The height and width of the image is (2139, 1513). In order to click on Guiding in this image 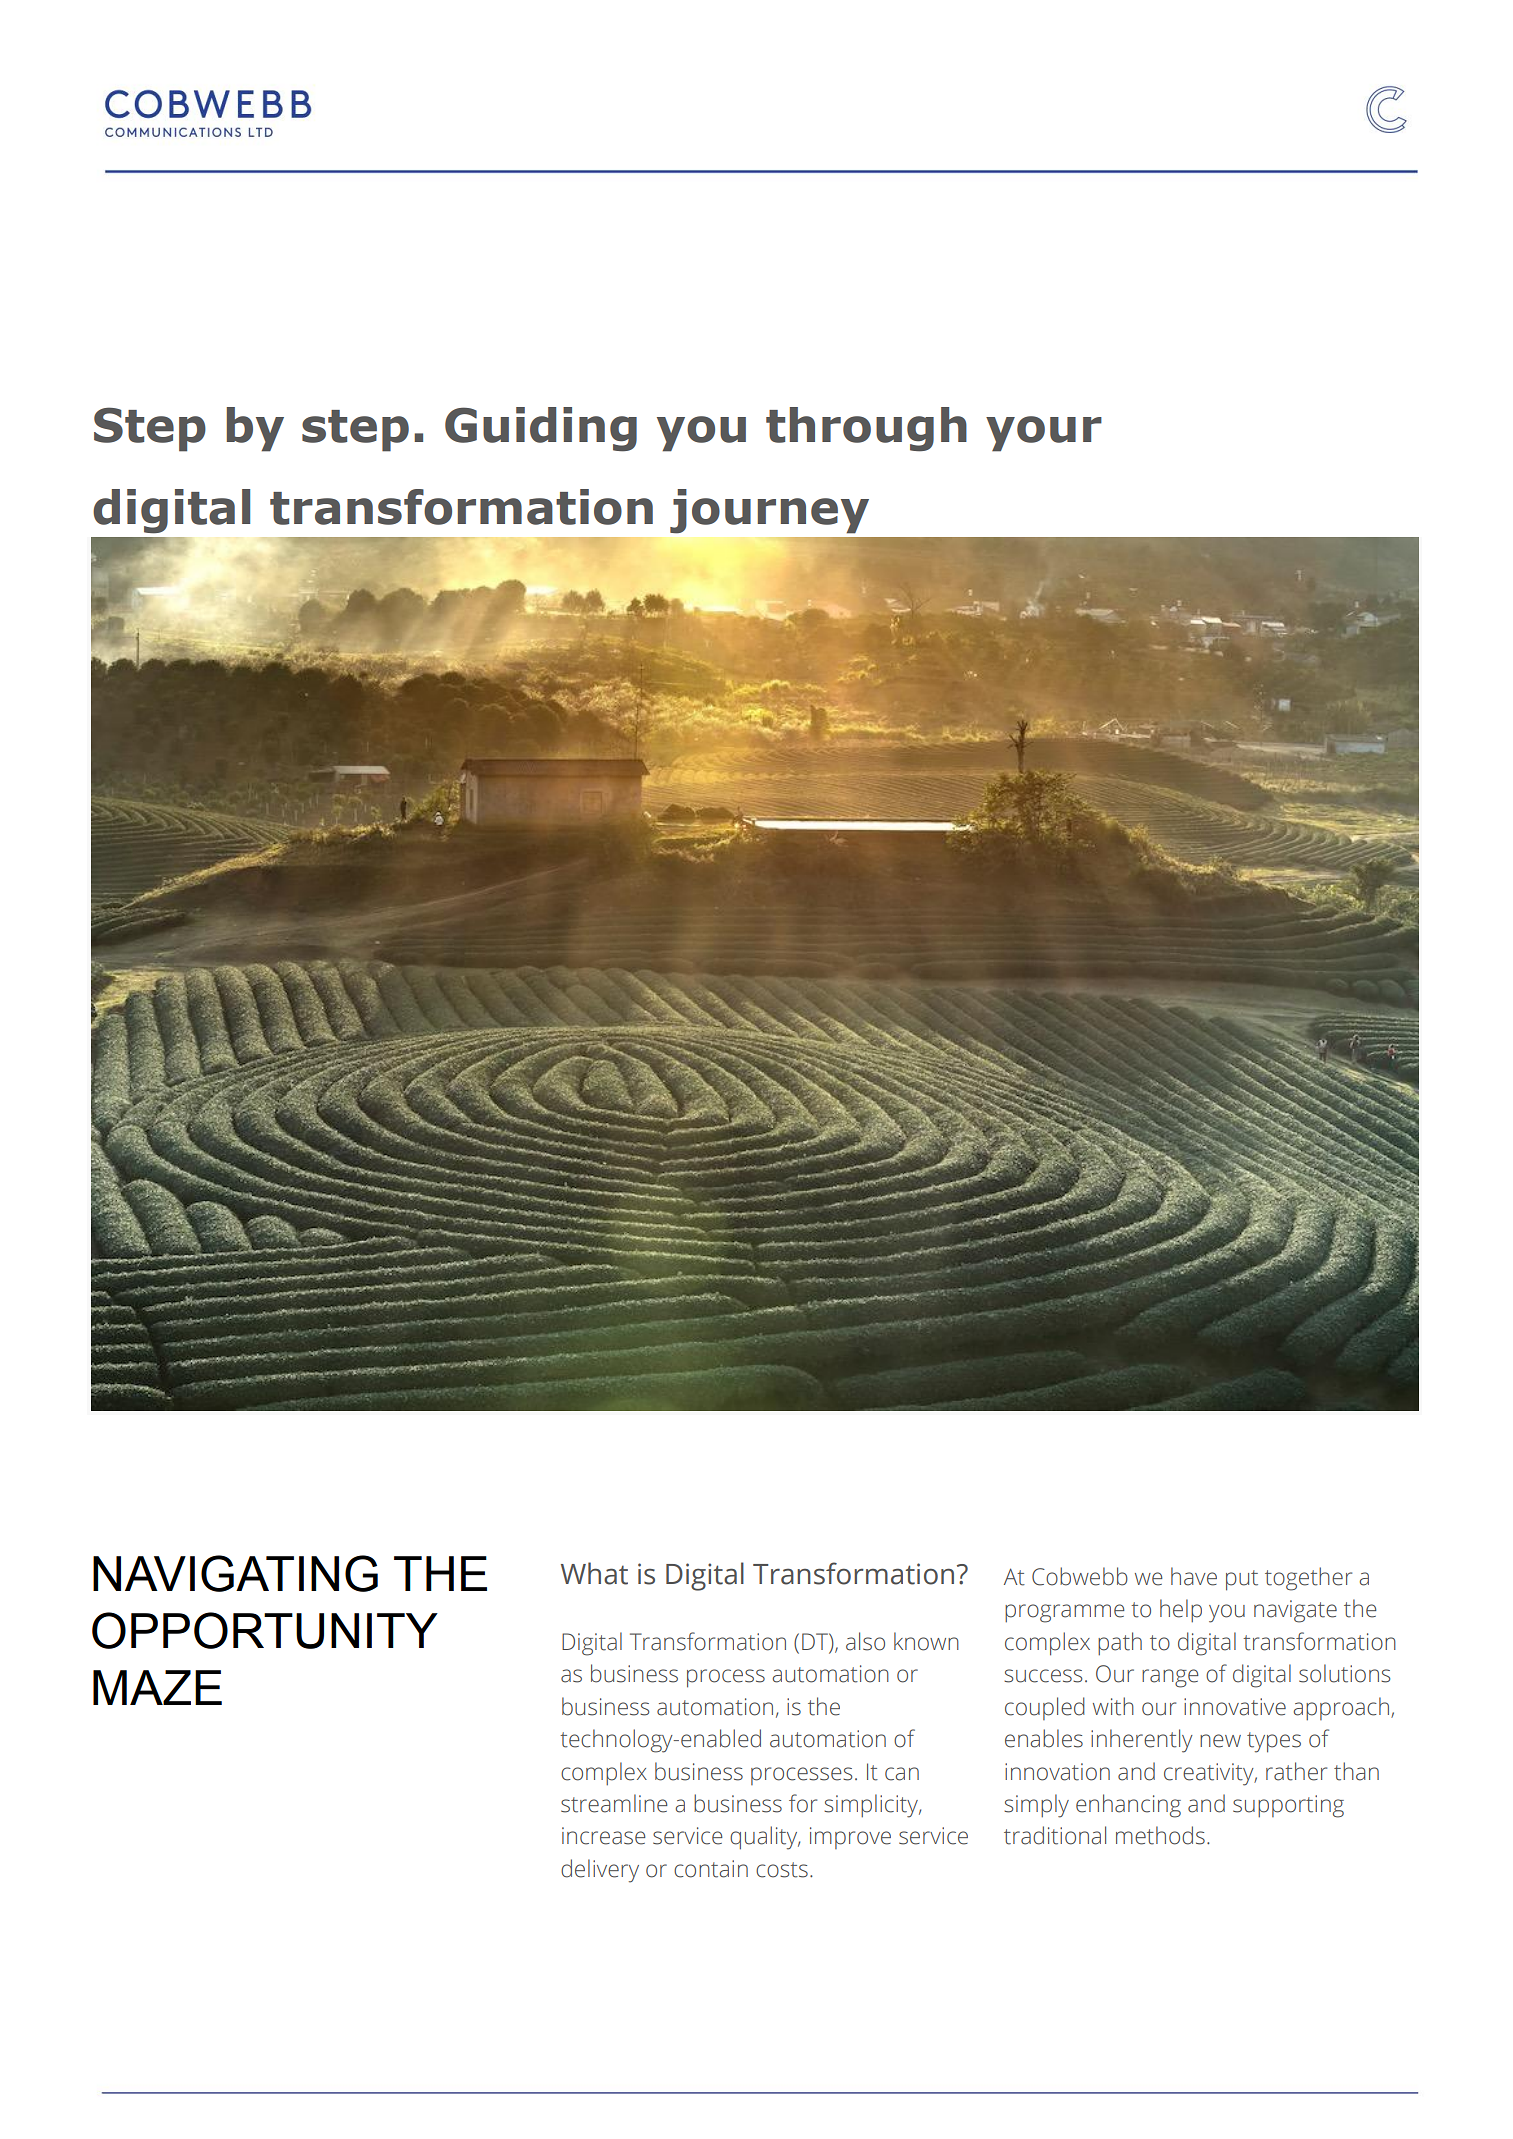, I will do `click(541, 429)`.
